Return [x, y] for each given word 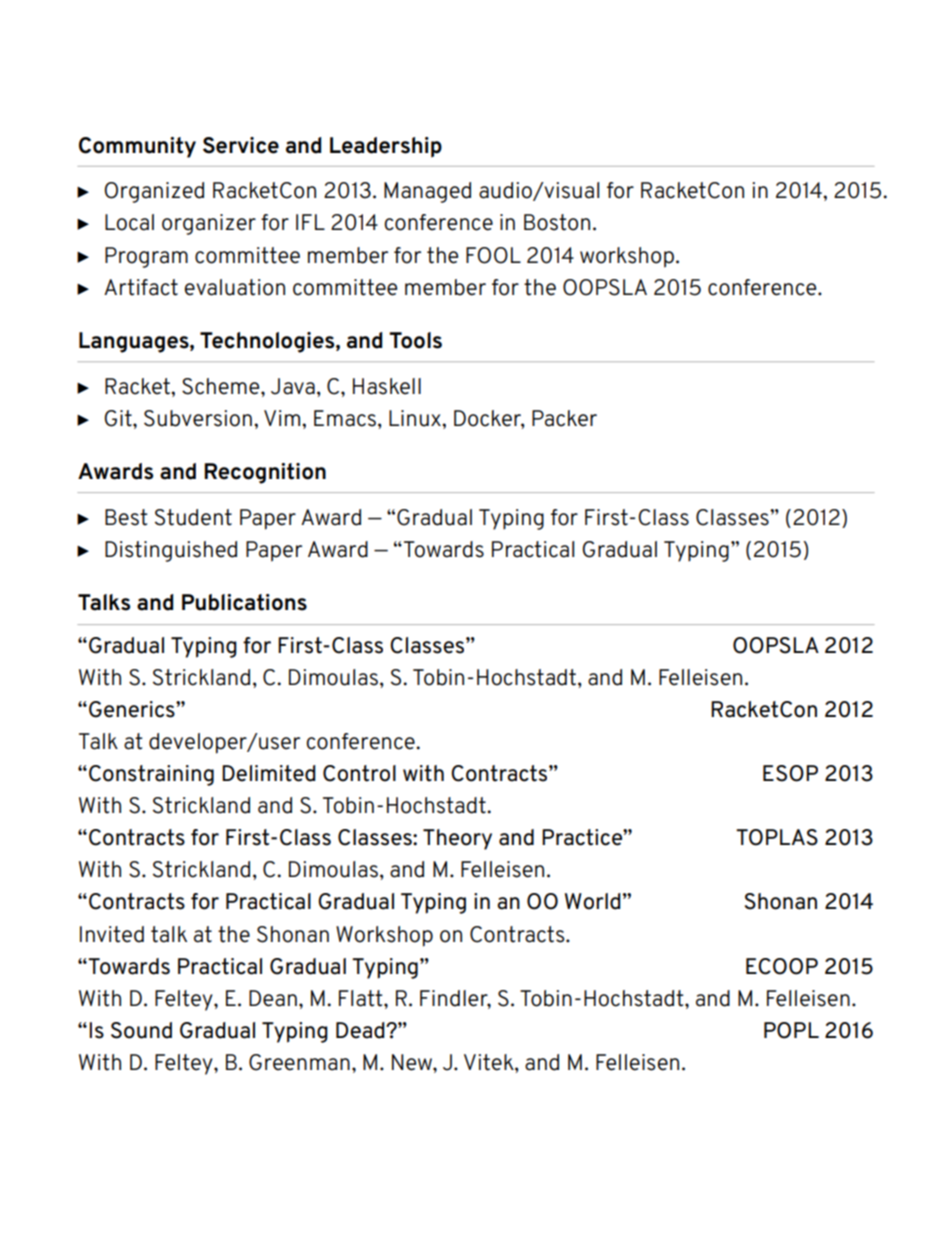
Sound [141, 1030]
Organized [154, 192]
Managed [427, 192]
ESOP [790, 773]
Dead [361, 1030]
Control [359, 773]
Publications [244, 602]
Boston [557, 222]
